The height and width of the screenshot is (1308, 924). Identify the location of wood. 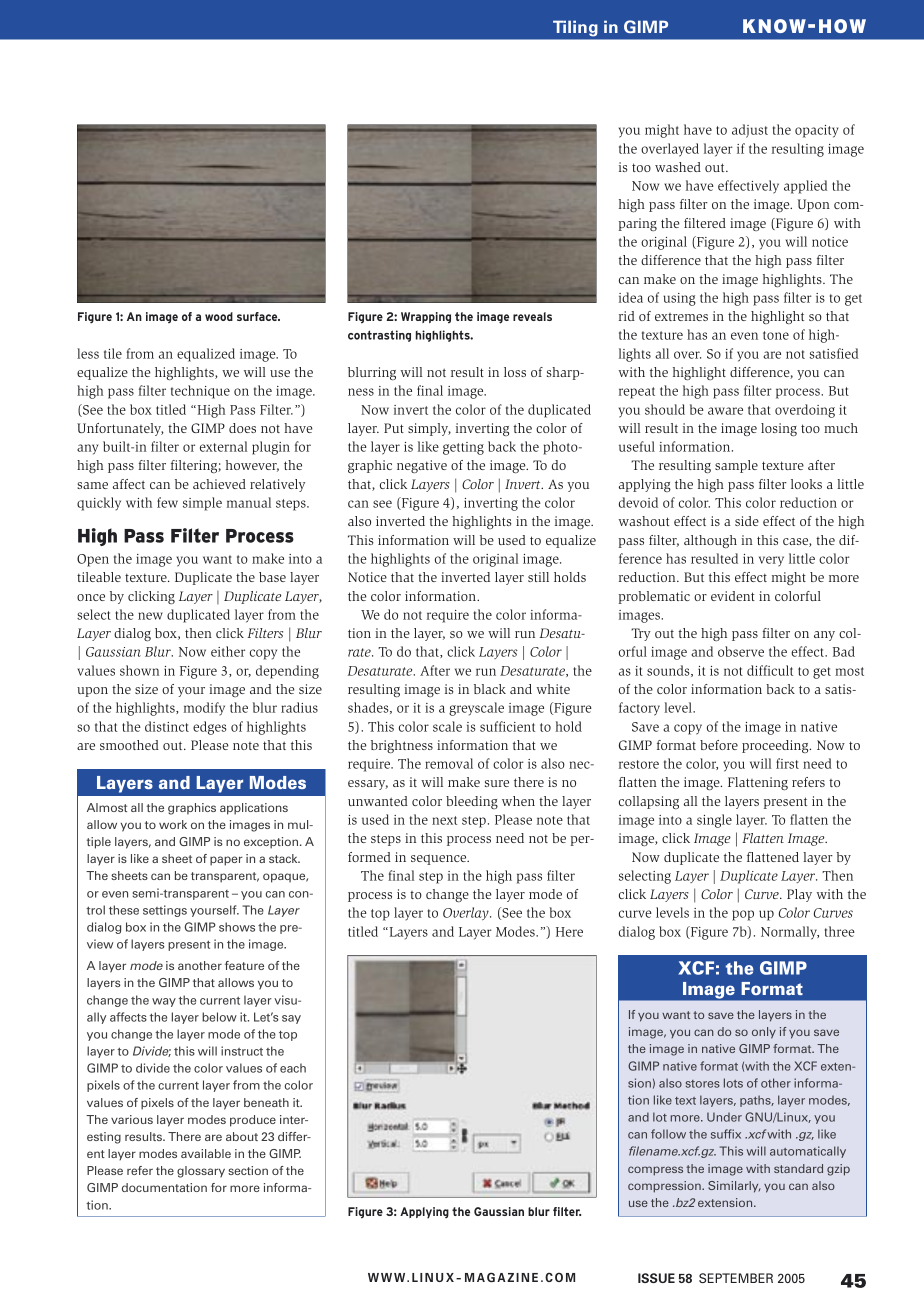
(219, 316).
